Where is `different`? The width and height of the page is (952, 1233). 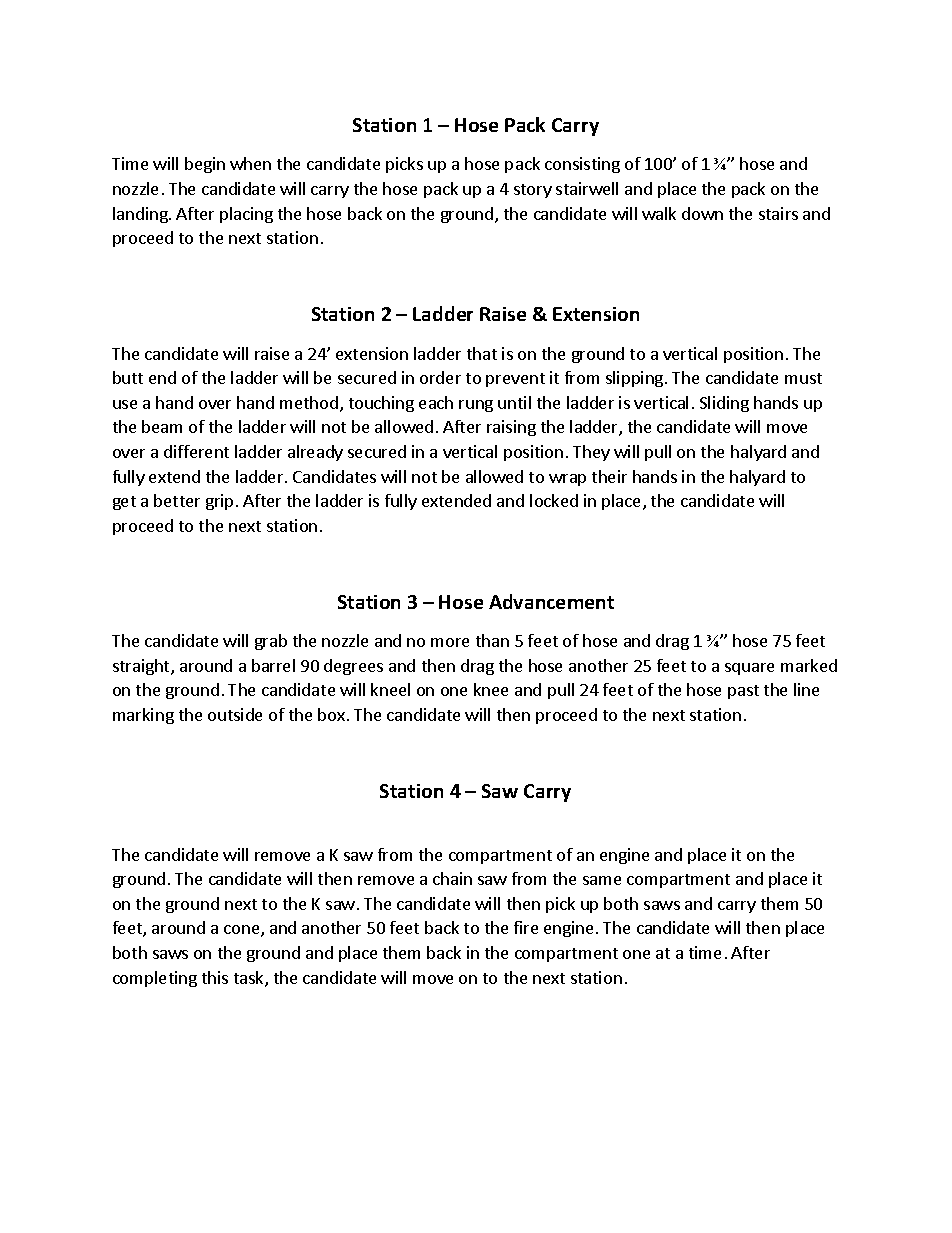 different is located at coordinates (196, 451).
